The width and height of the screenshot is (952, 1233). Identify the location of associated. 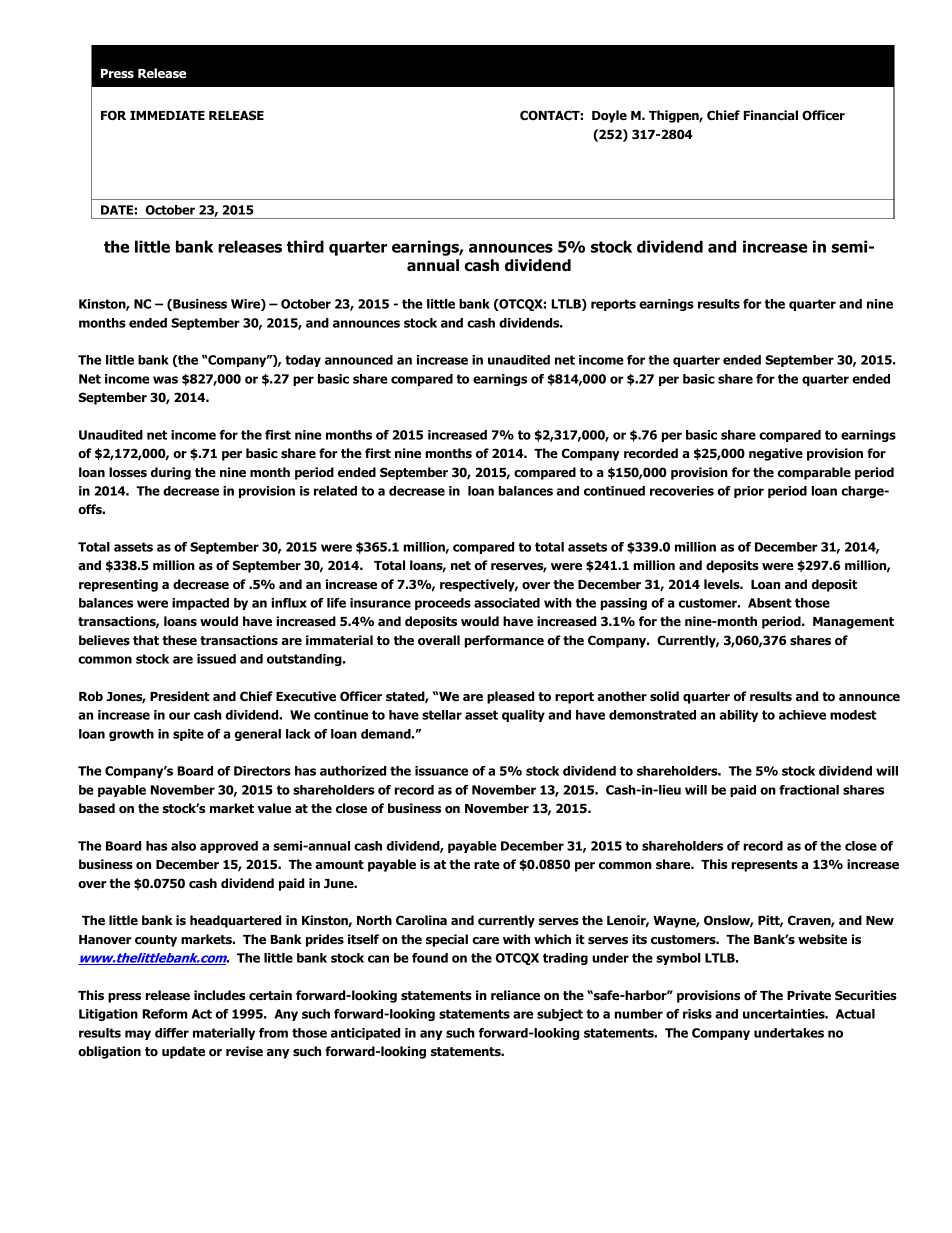
(507, 603).
